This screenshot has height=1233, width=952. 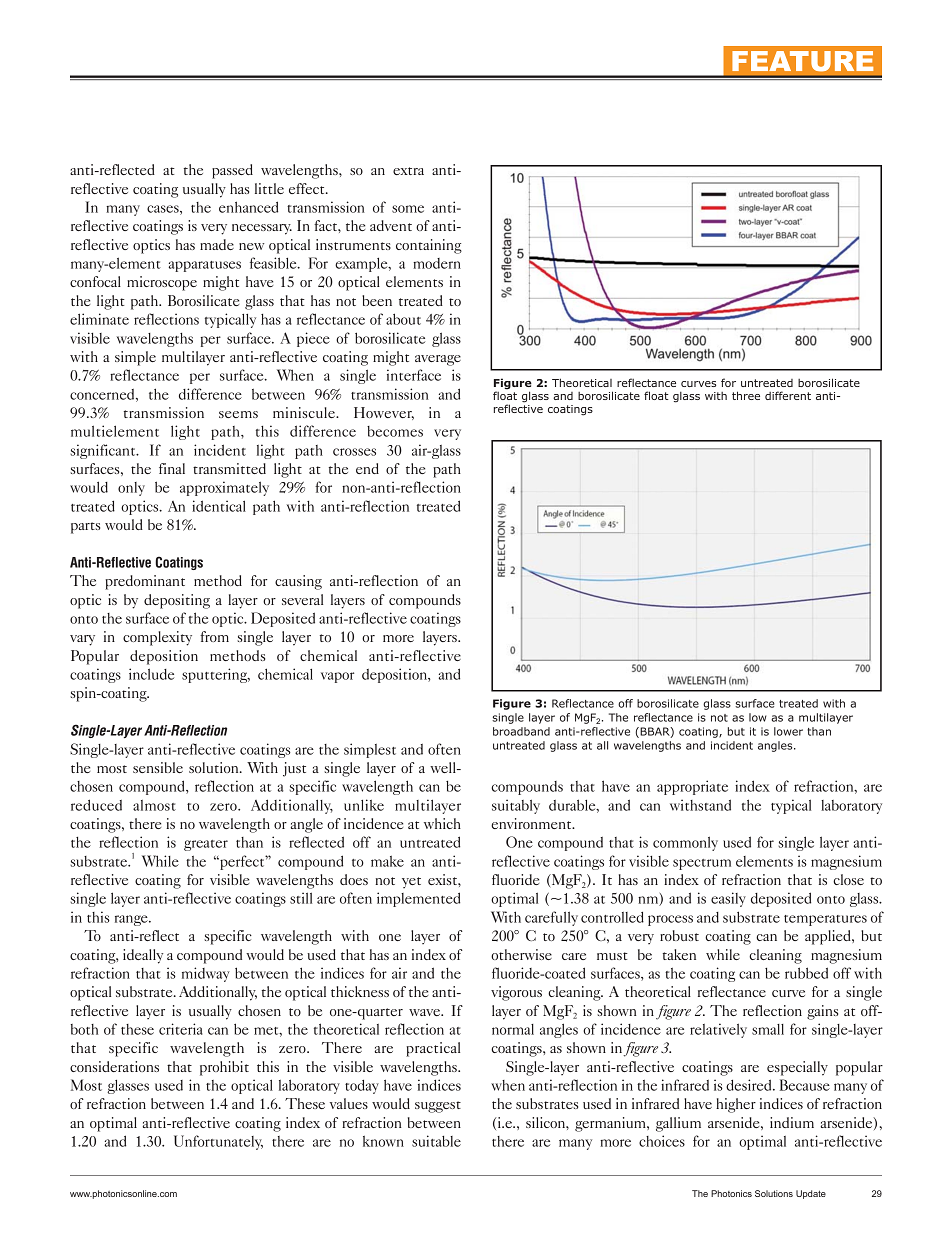 I want to click on vapor, so click(x=337, y=677).
